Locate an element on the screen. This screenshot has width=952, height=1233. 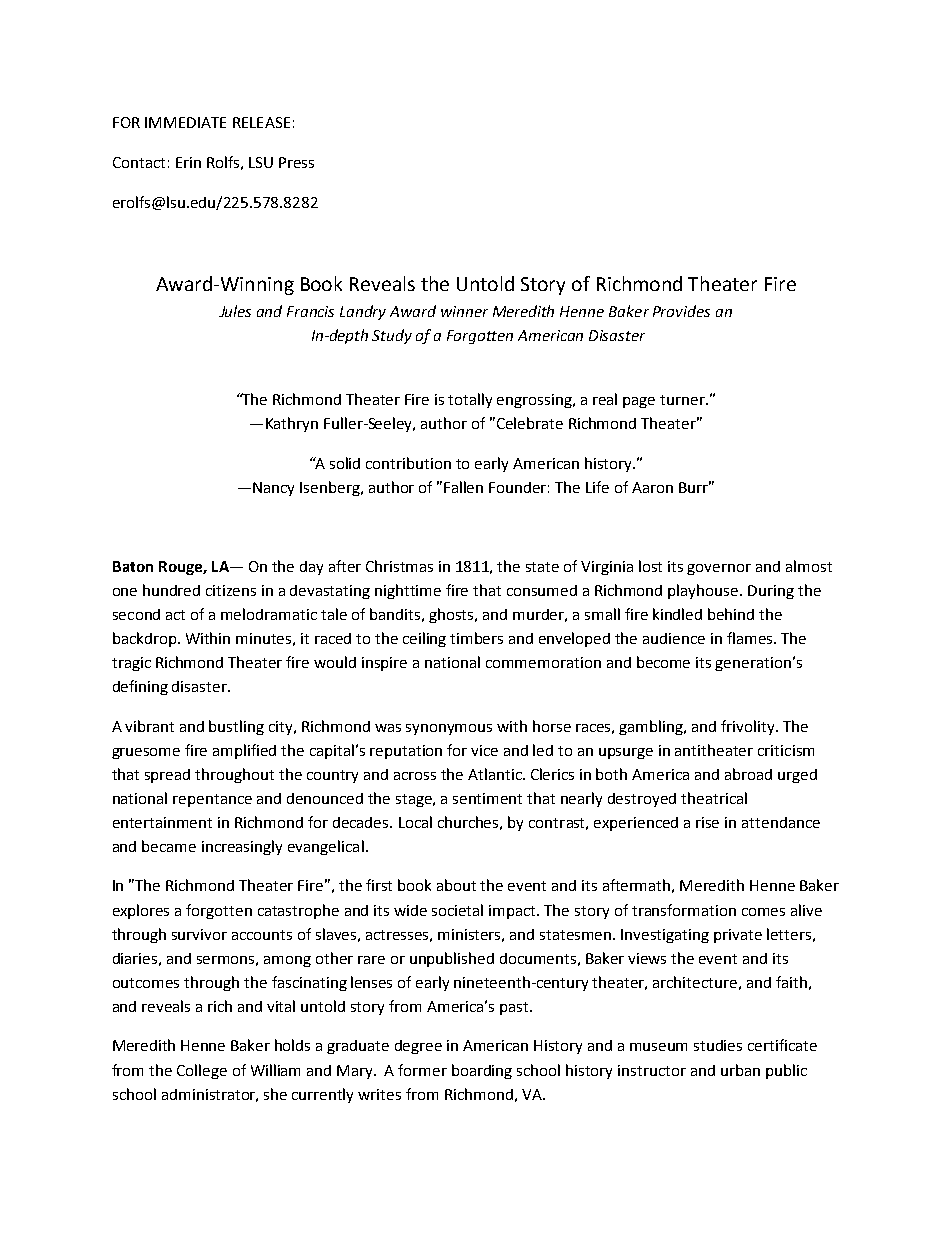
Erin is located at coordinates (188, 162).
